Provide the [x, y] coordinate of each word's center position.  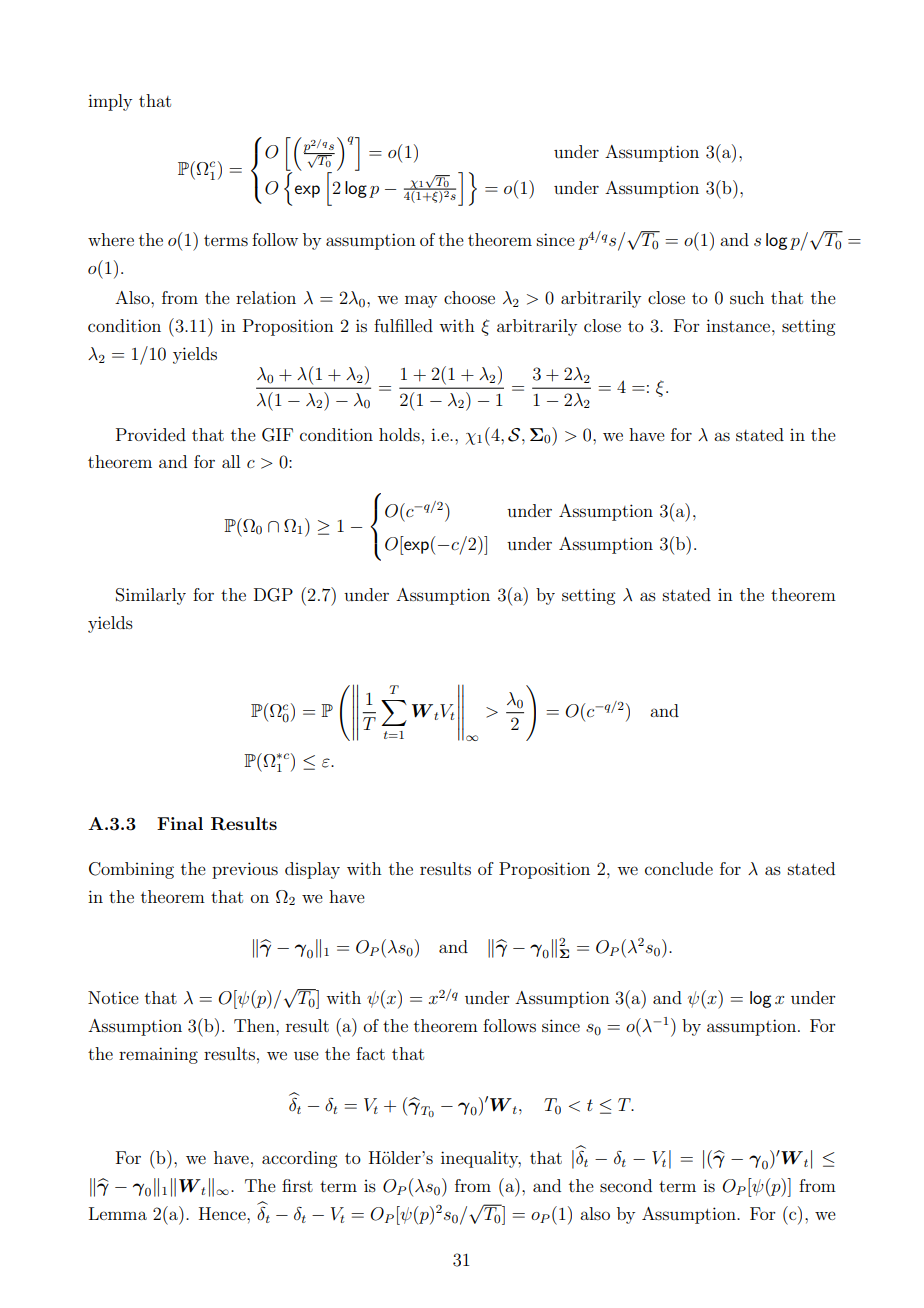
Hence [223, 1213]
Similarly [151, 596]
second [626, 1185]
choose [469, 297]
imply [110, 102]
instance [739, 325]
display [312, 870]
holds [399, 434]
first [297, 1185]
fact [370, 1053]
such [747, 297]
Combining [131, 870]
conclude [679, 868]
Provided [151, 434]
